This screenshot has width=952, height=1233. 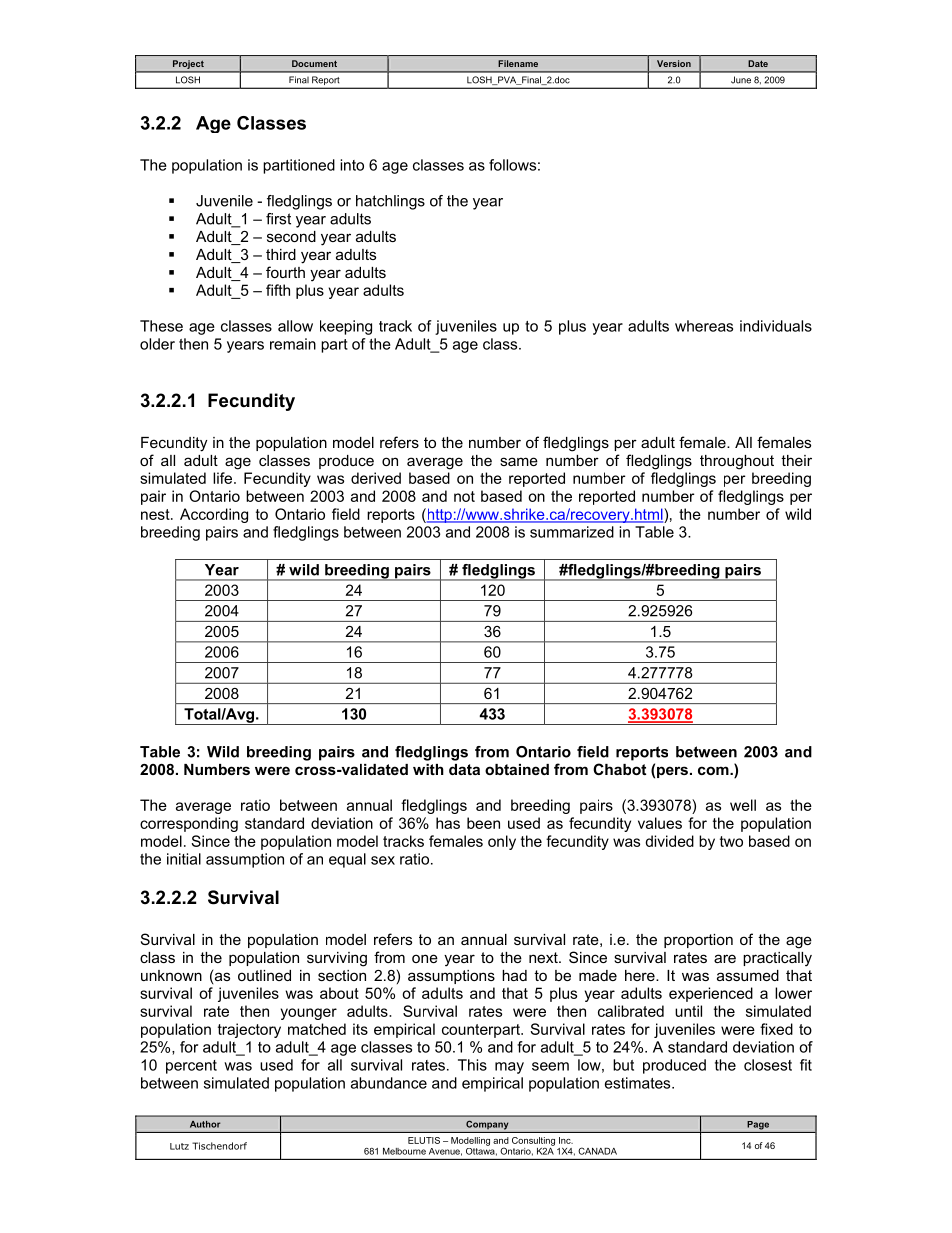 I want to click on Filename, so click(x=518, y=63).
